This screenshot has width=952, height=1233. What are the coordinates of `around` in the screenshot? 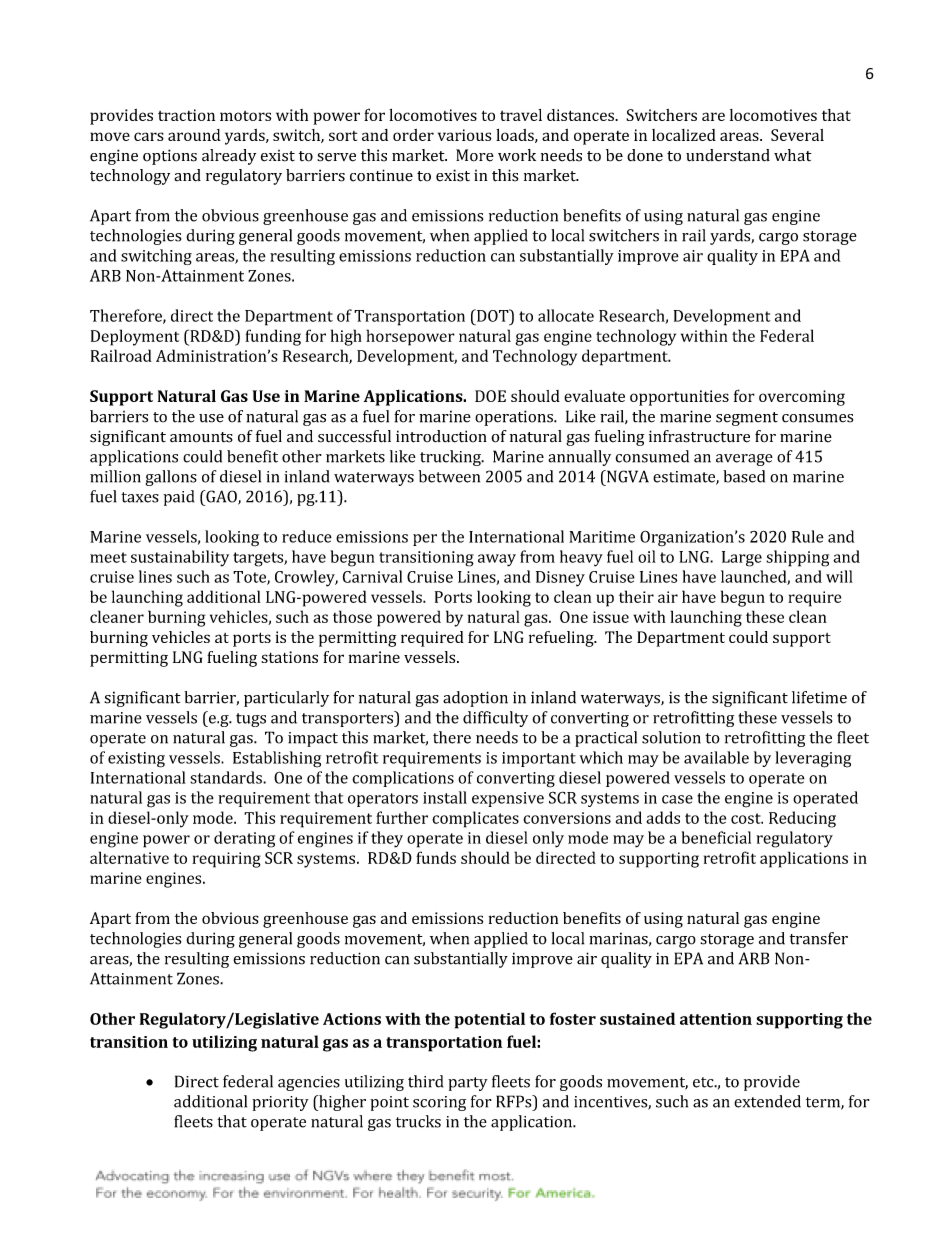 It's located at (194, 135).
